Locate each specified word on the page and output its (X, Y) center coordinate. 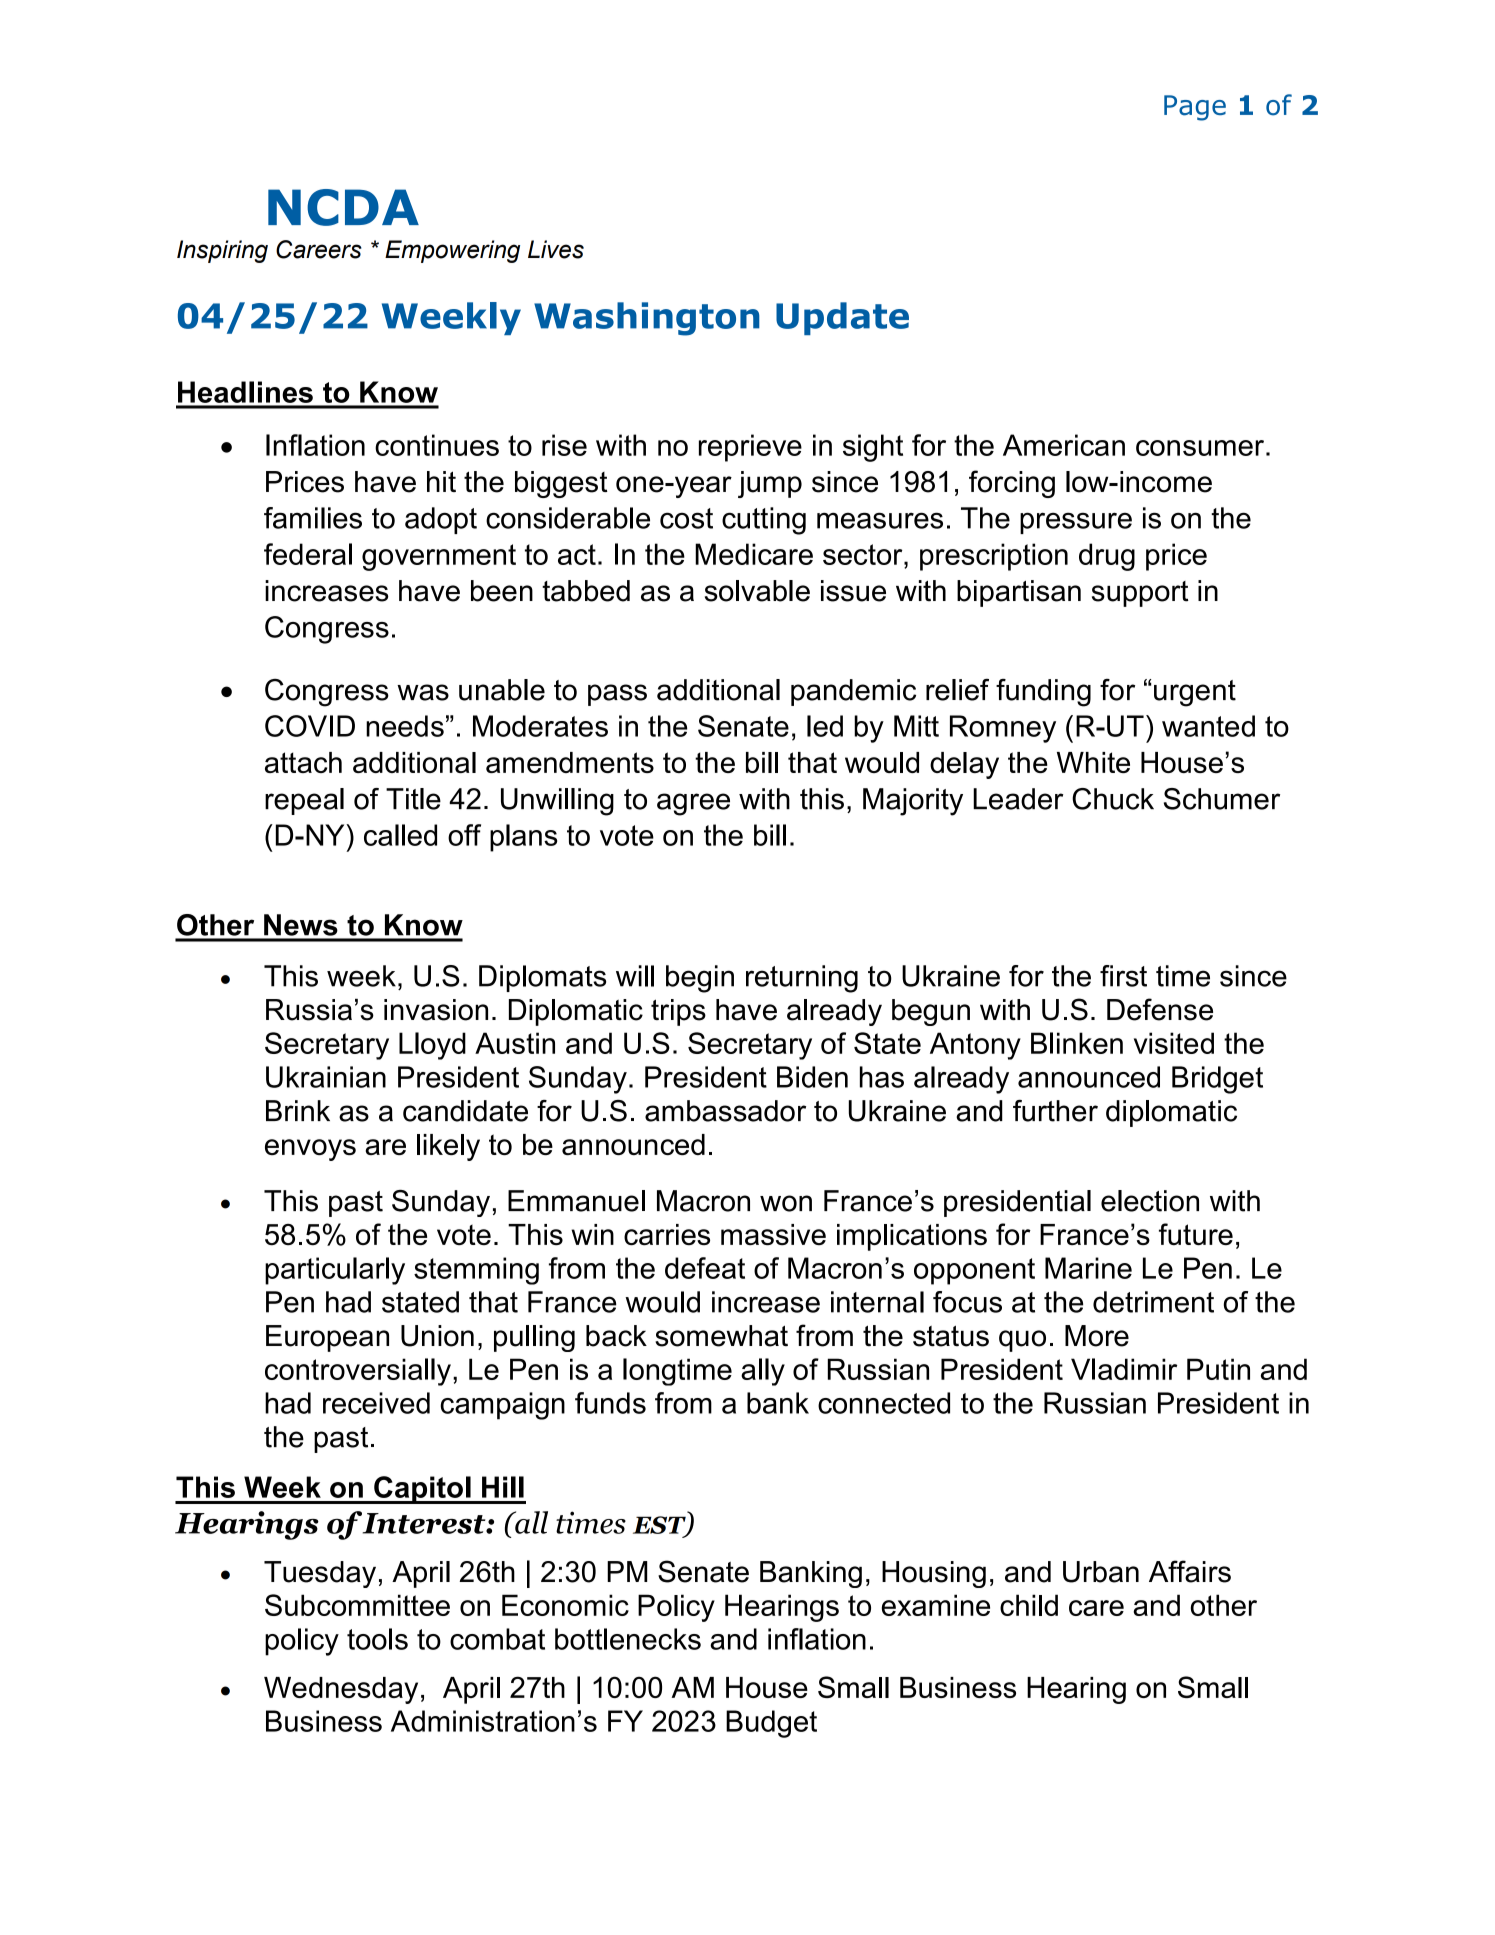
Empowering (452, 251)
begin (700, 979)
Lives (556, 249)
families (313, 518)
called (400, 835)
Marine (1088, 1268)
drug (1107, 557)
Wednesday (341, 1690)
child (1029, 1605)
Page (1195, 108)
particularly (335, 1271)
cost (686, 518)
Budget (771, 1724)
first (1123, 976)
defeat (705, 1268)
